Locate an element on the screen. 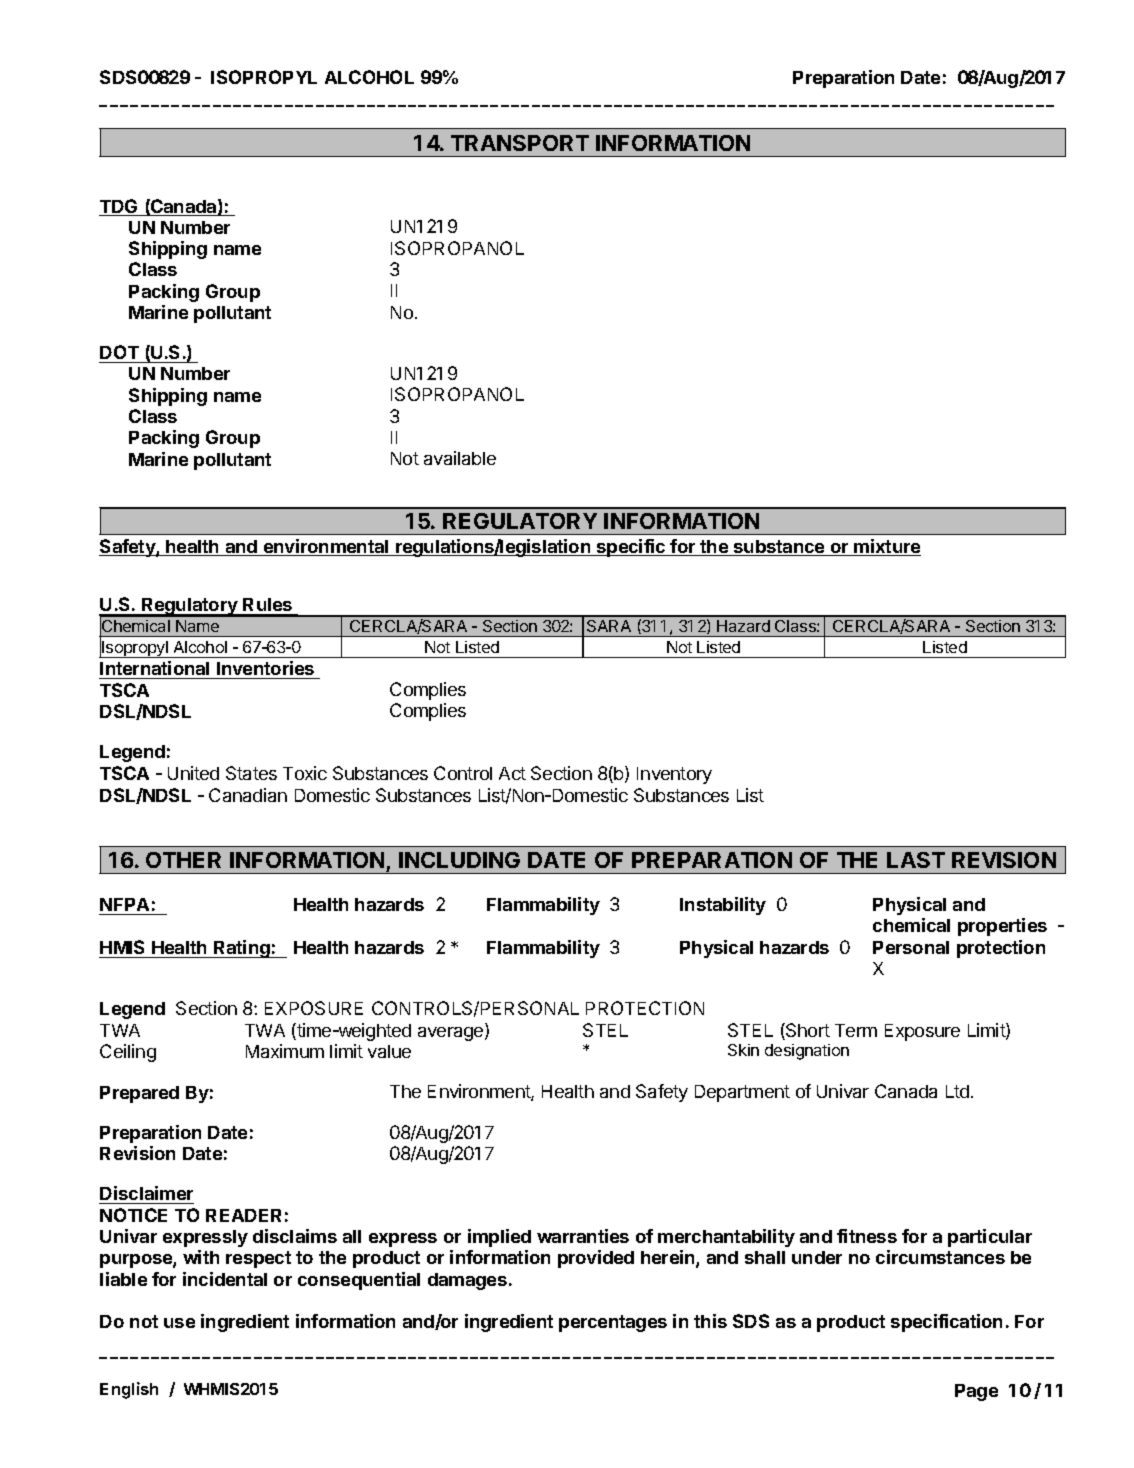  average is located at coordinates (452, 1034).
